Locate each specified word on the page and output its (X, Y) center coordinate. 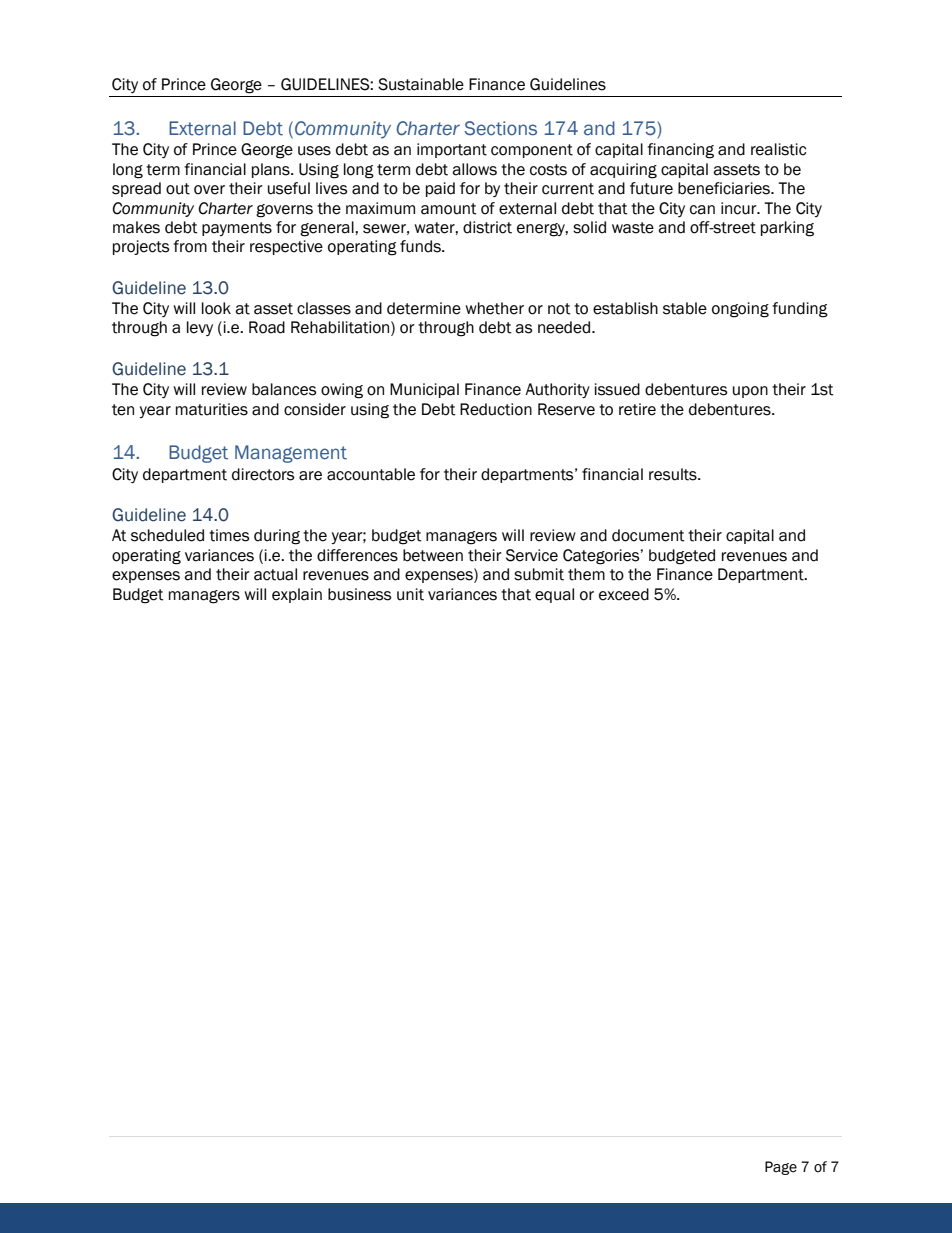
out (178, 189)
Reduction (496, 409)
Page (781, 1168)
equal (554, 595)
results (674, 474)
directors (263, 474)
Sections (500, 128)
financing (680, 151)
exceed (624, 594)
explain (297, 595)
